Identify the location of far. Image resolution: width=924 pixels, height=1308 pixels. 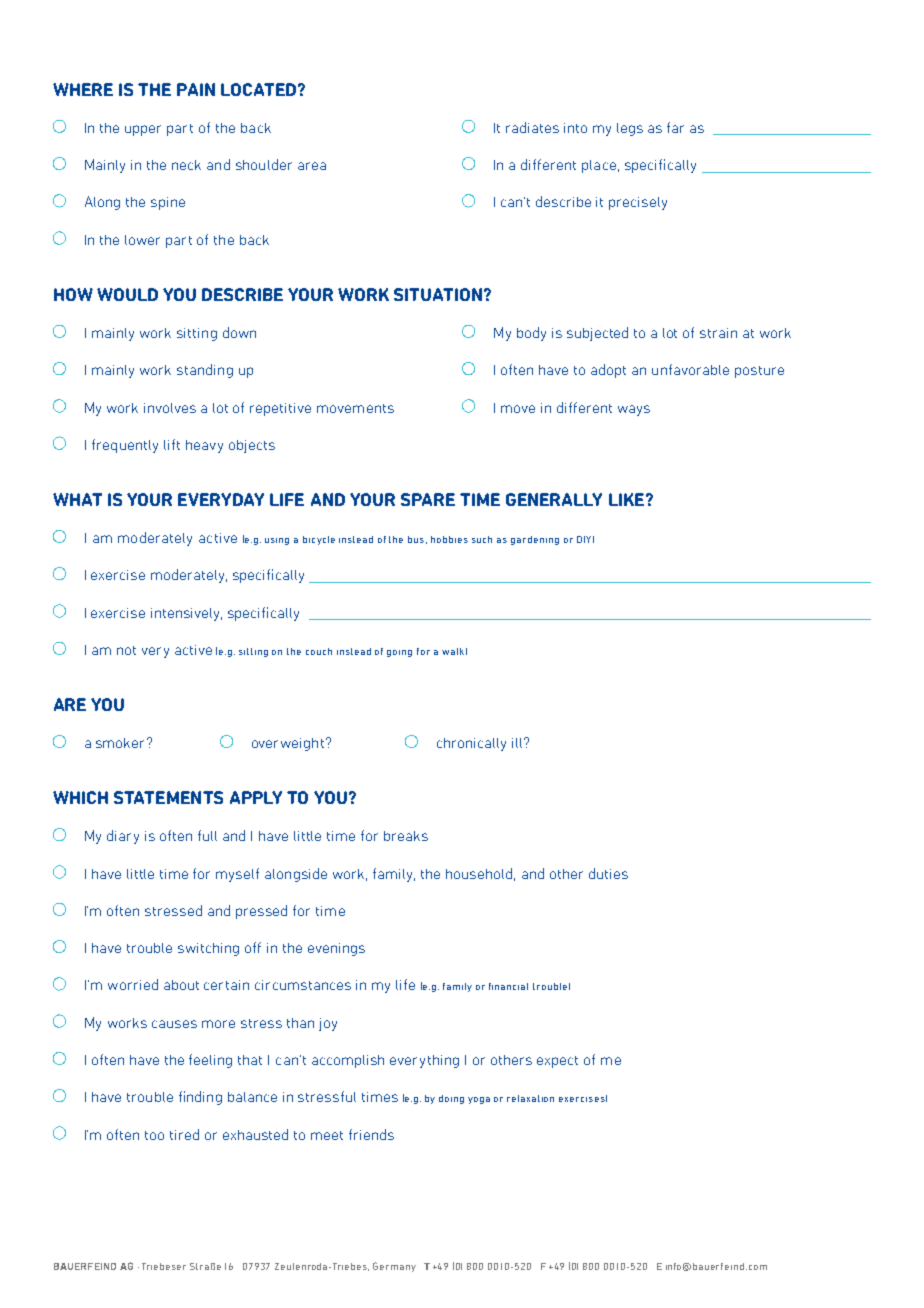
(675, 127).
